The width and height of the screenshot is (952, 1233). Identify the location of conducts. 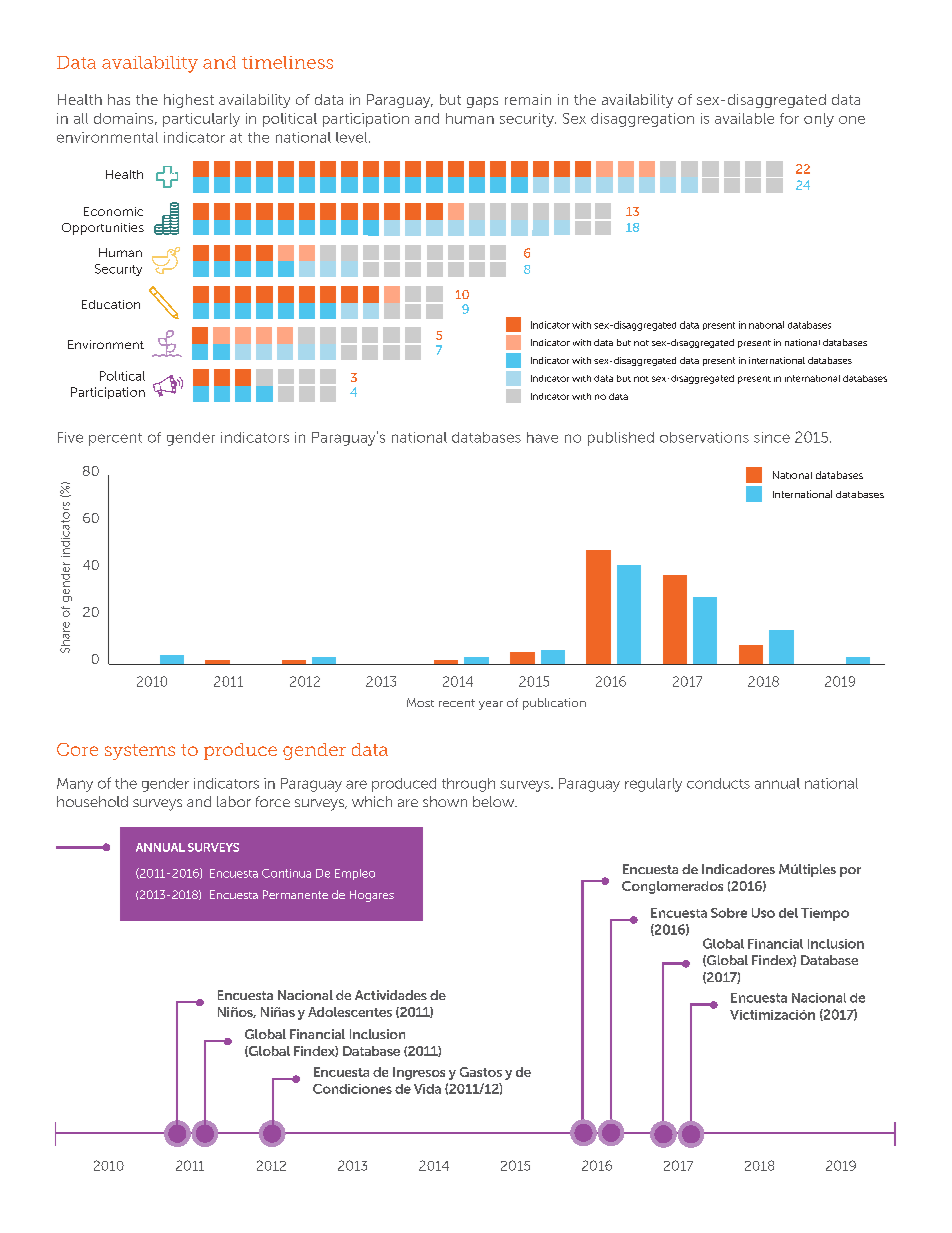
(718, 783).
